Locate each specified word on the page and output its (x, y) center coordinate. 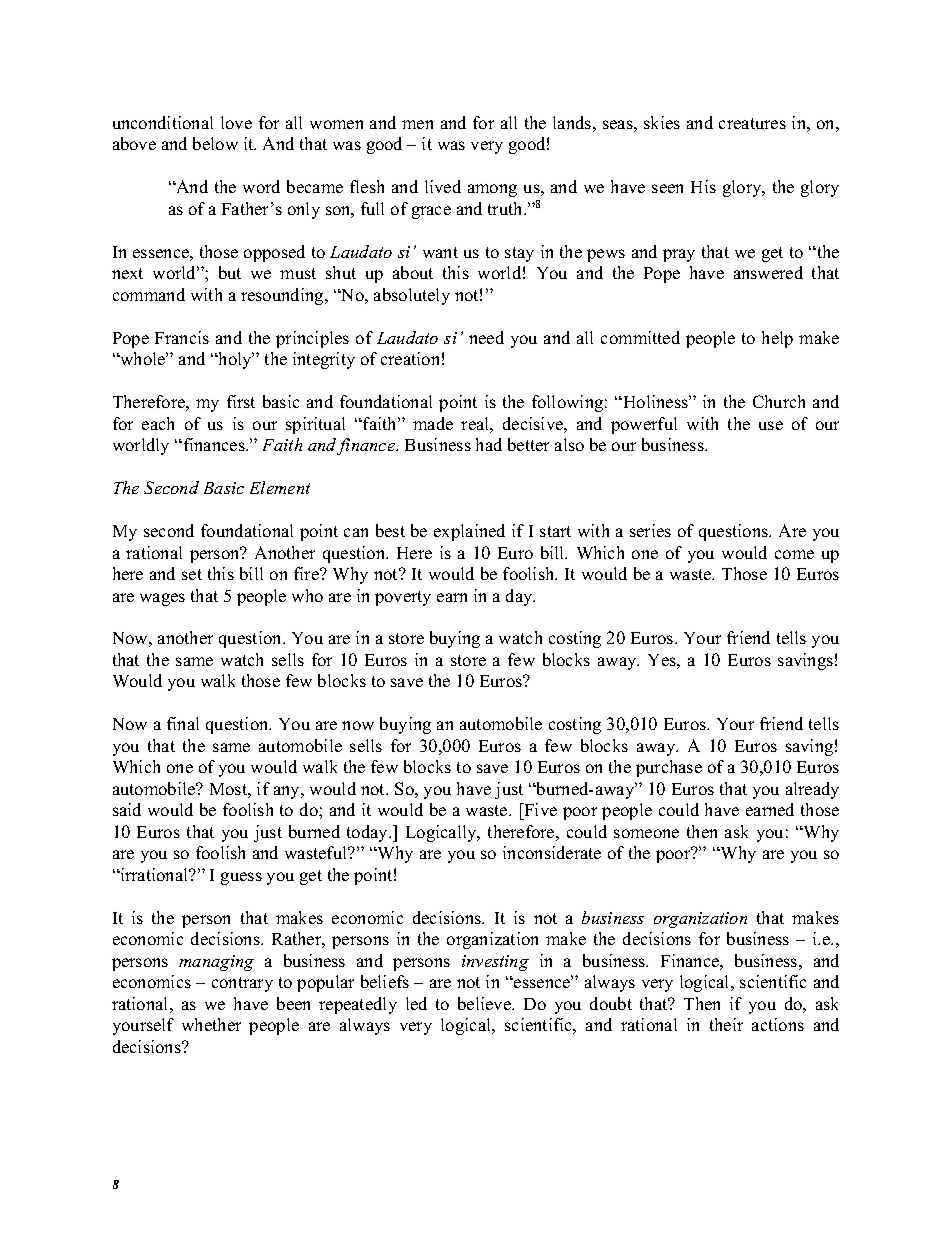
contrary (242, 984)
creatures (752, 123)
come (794, 554)
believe (485, 1003)
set (192, 574)
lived (443, 186)
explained (469, 532)
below (215, 143)
